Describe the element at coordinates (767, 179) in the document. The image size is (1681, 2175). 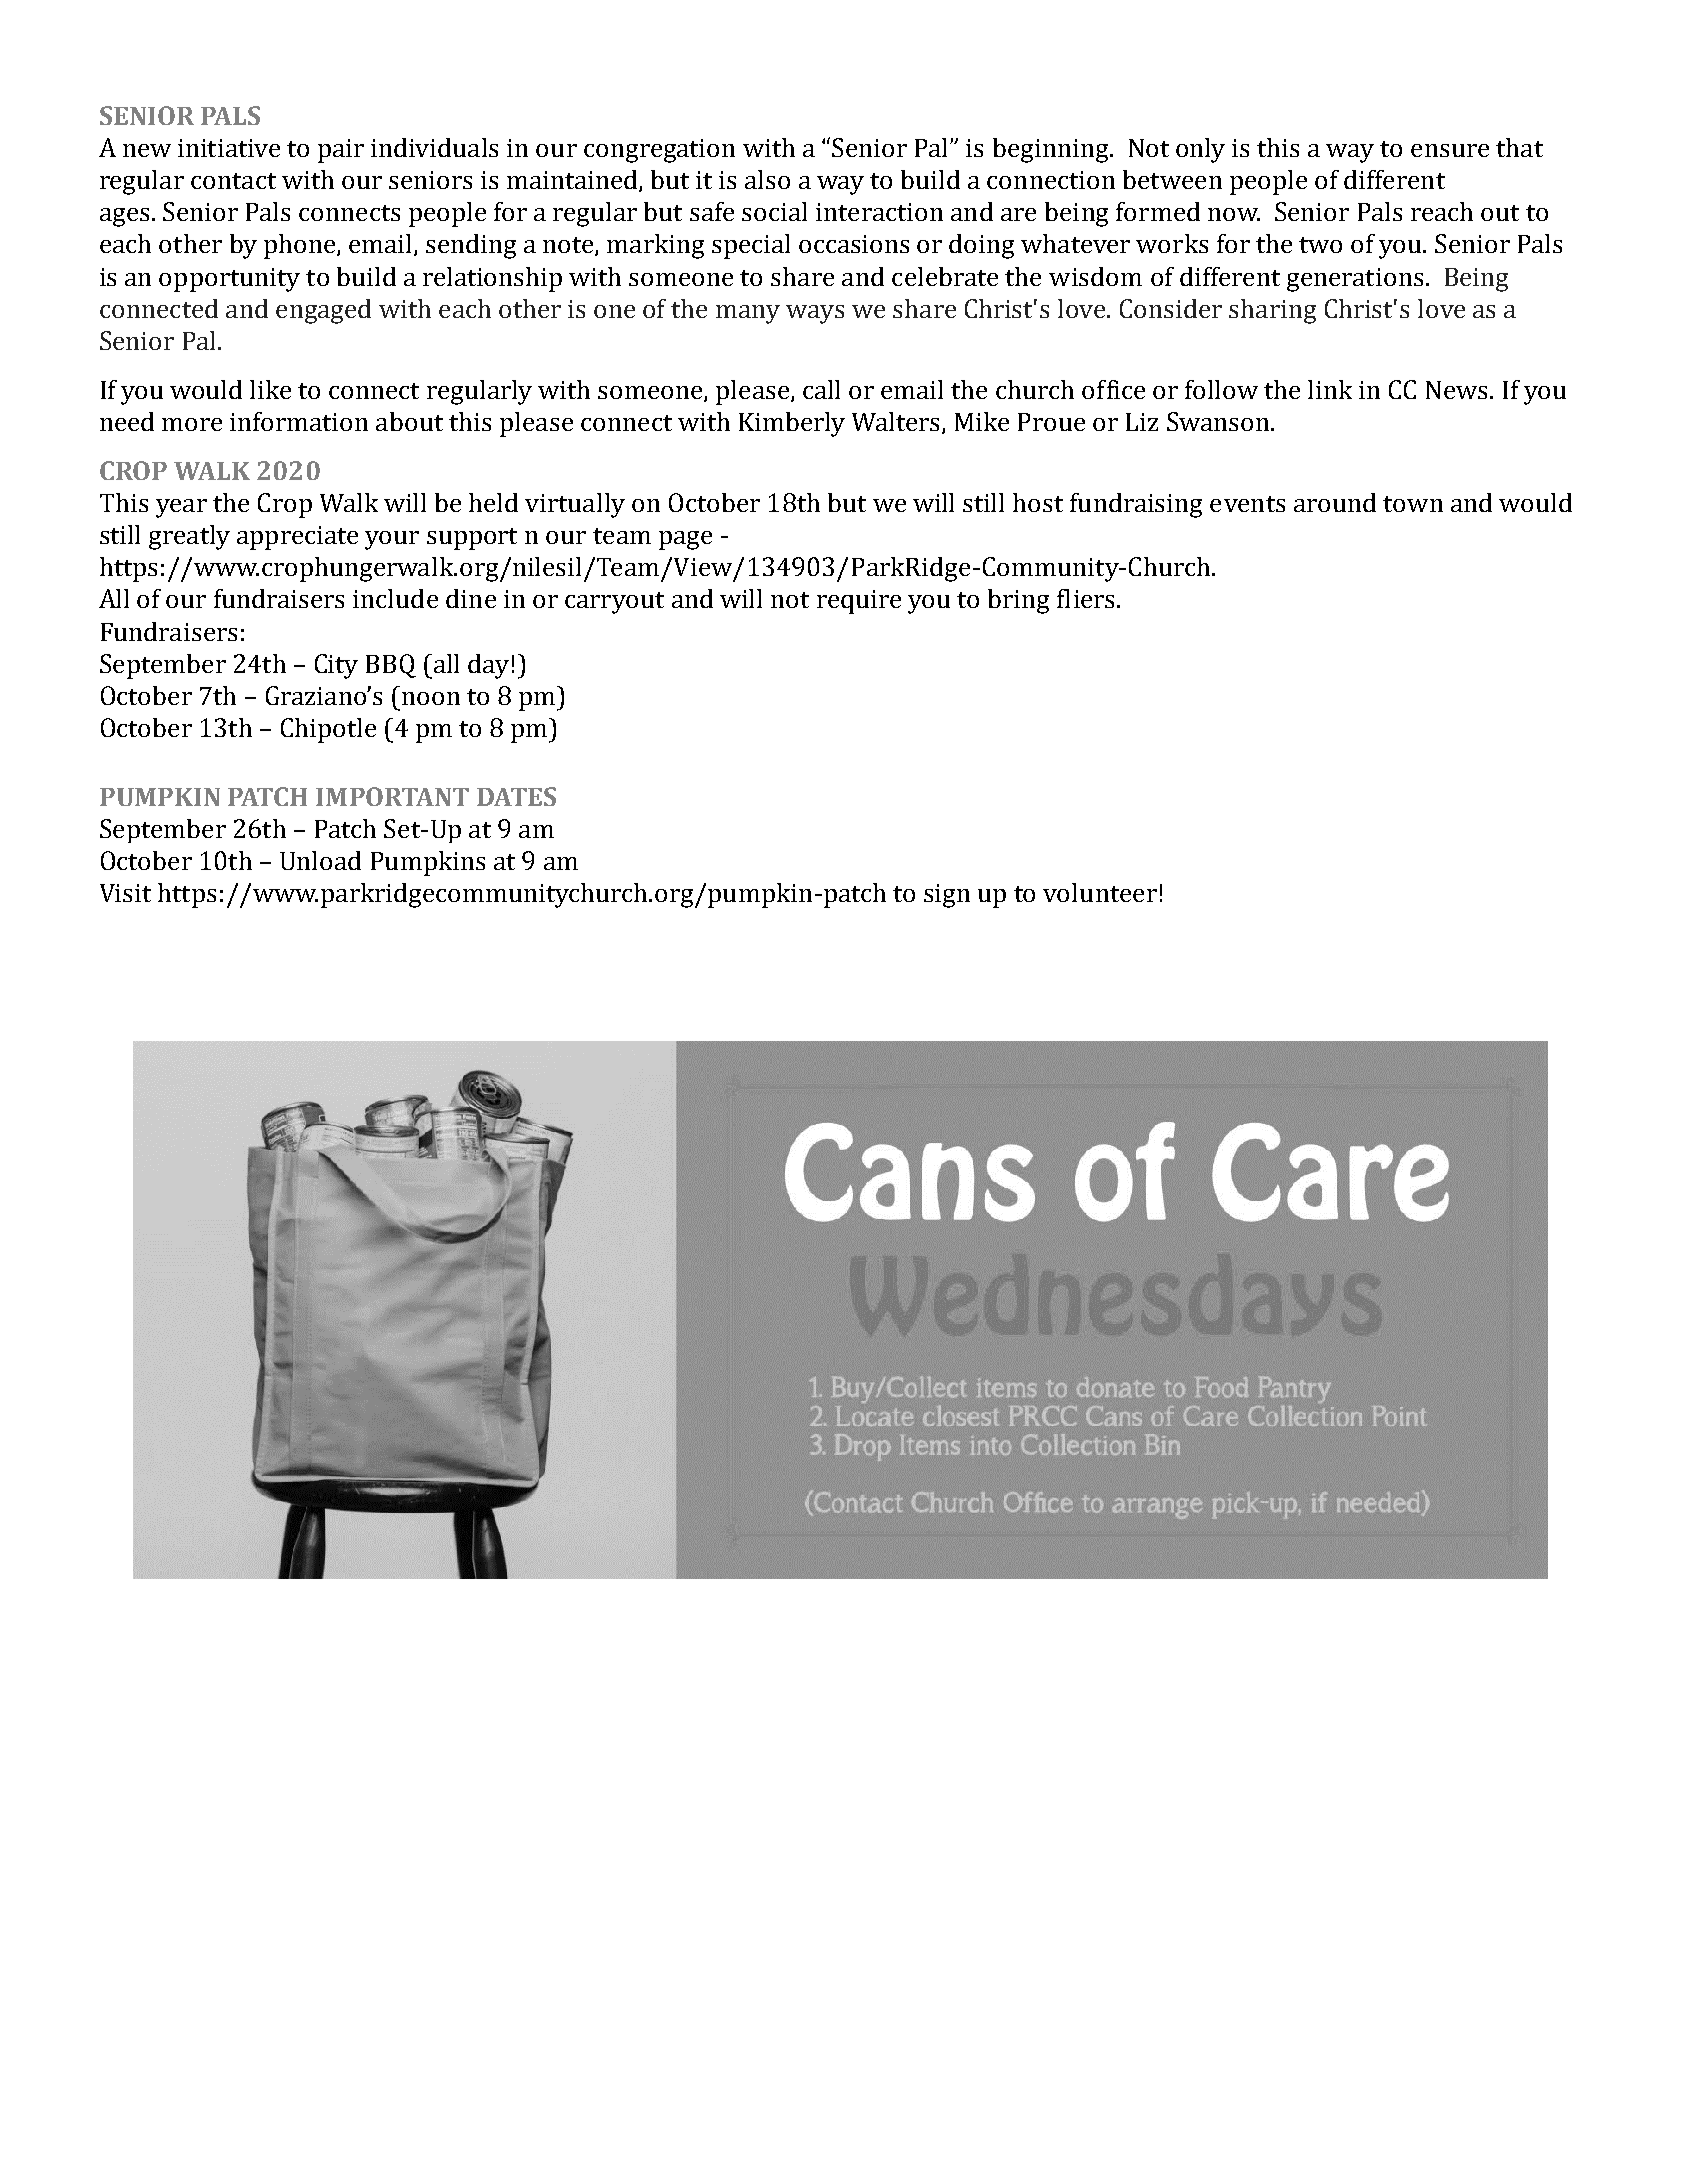
I see `also` at that location.
